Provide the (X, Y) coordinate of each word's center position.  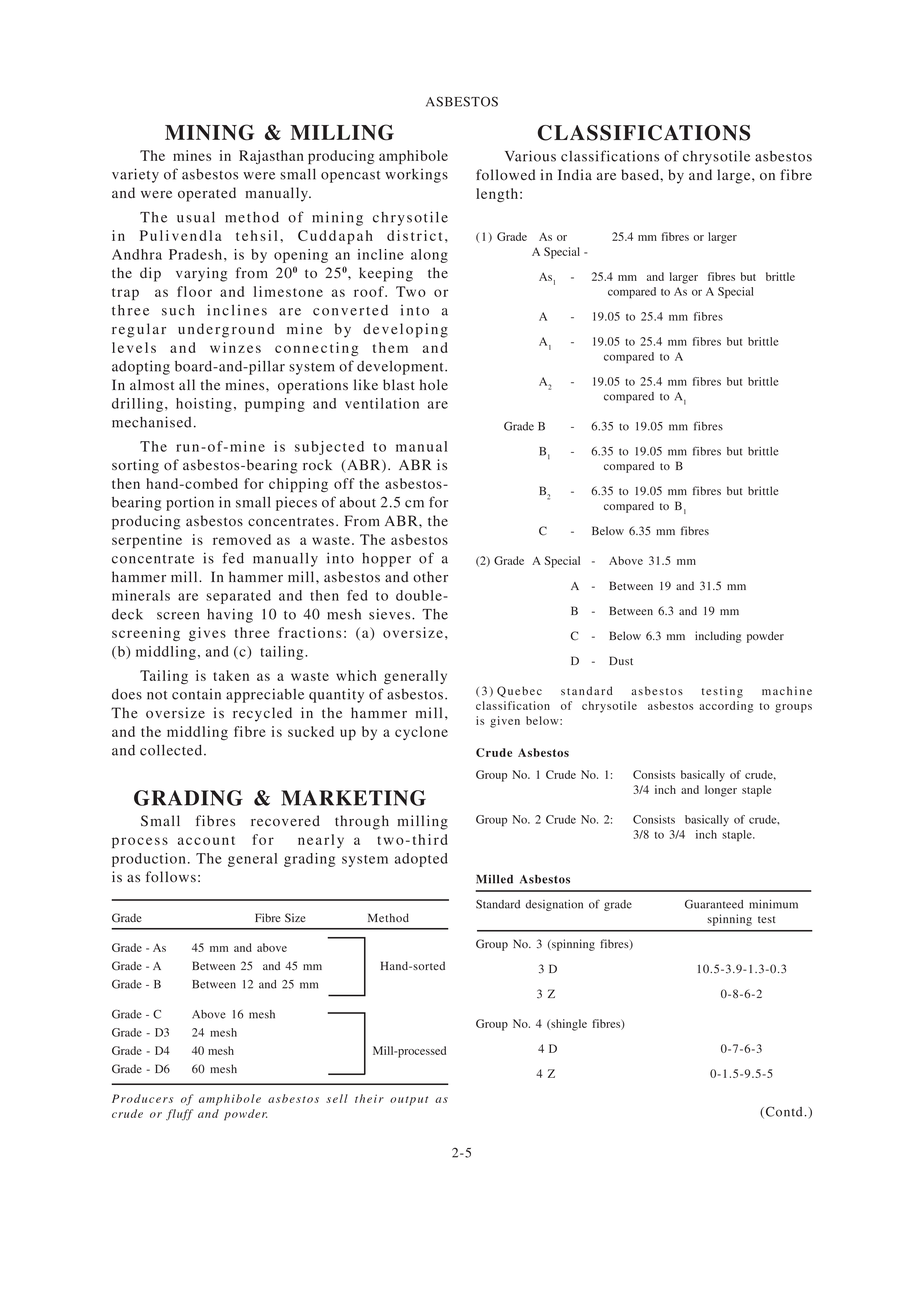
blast (399, 385)
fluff (179, 1115)
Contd (784, 1111)
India (575, 174)
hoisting (204, 405)
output (409, 1101)
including (718, 637)
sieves (391, 614)
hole (434, 385)
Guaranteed (714, 904)
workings (416, 176)
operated (207, 194)
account (206, 840)
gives (207, 634)
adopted (421, 860)
